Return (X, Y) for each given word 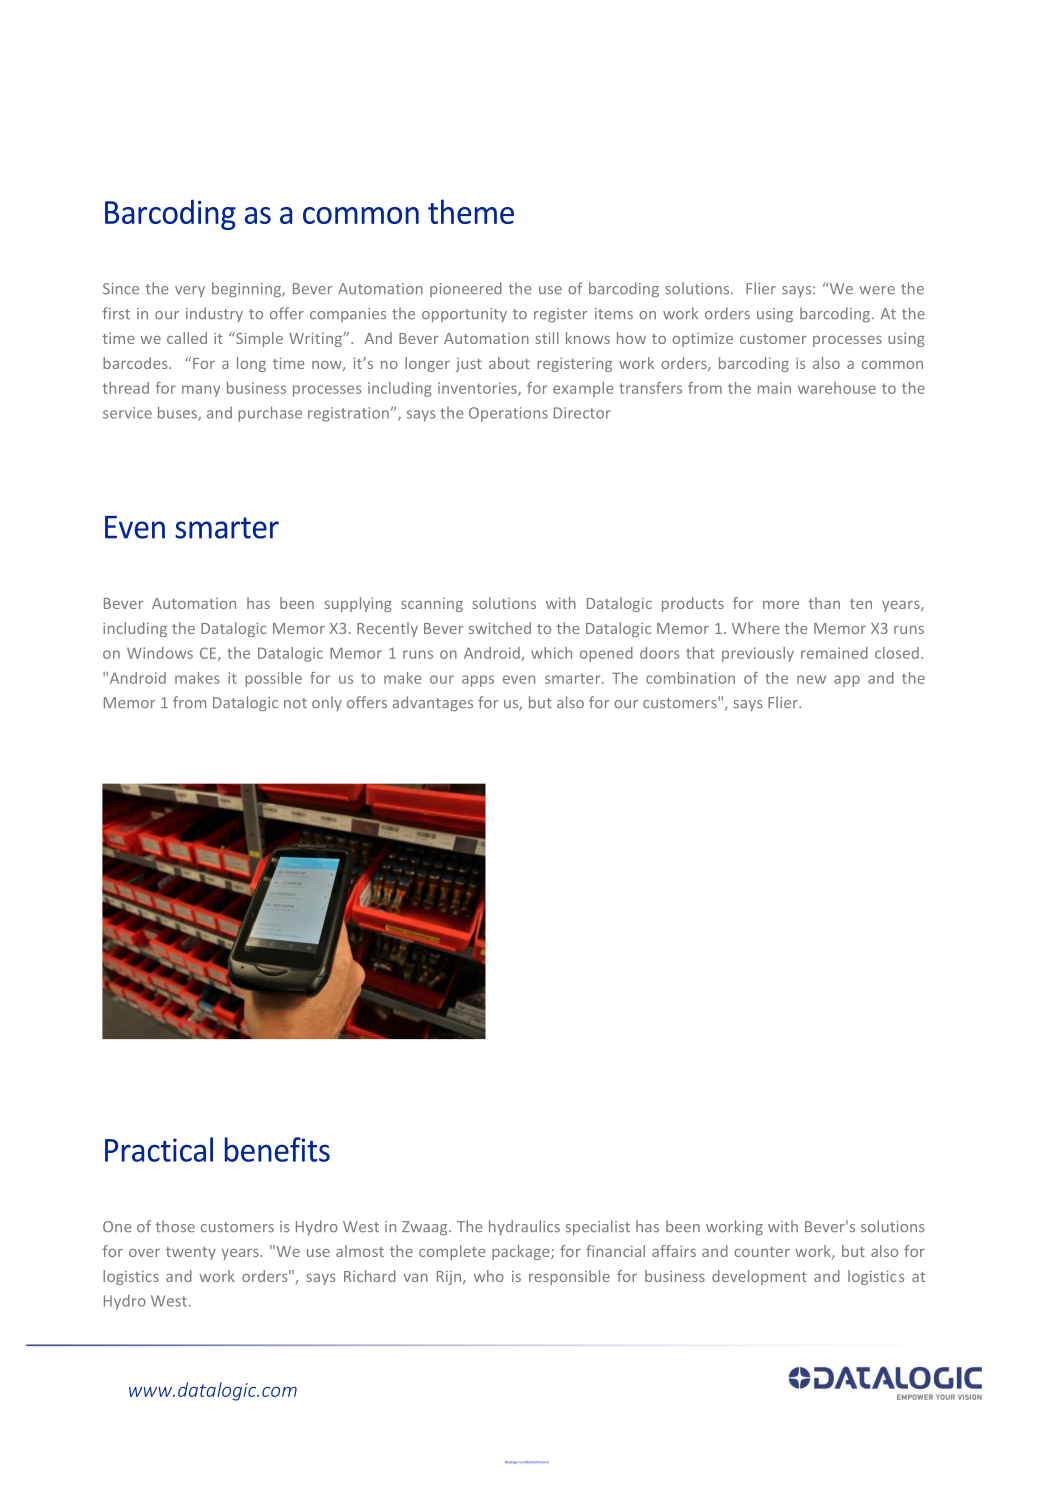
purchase (270, 414)
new (811, 679)
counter (762, 1252)
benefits (277, 1149)
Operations (508, 414)
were (877, 290)
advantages (433, 703)
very (190, 291)
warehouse (837, 388)
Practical (159, 1149)
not (295, 703)
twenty (191, 1253)
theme (471, 211)
